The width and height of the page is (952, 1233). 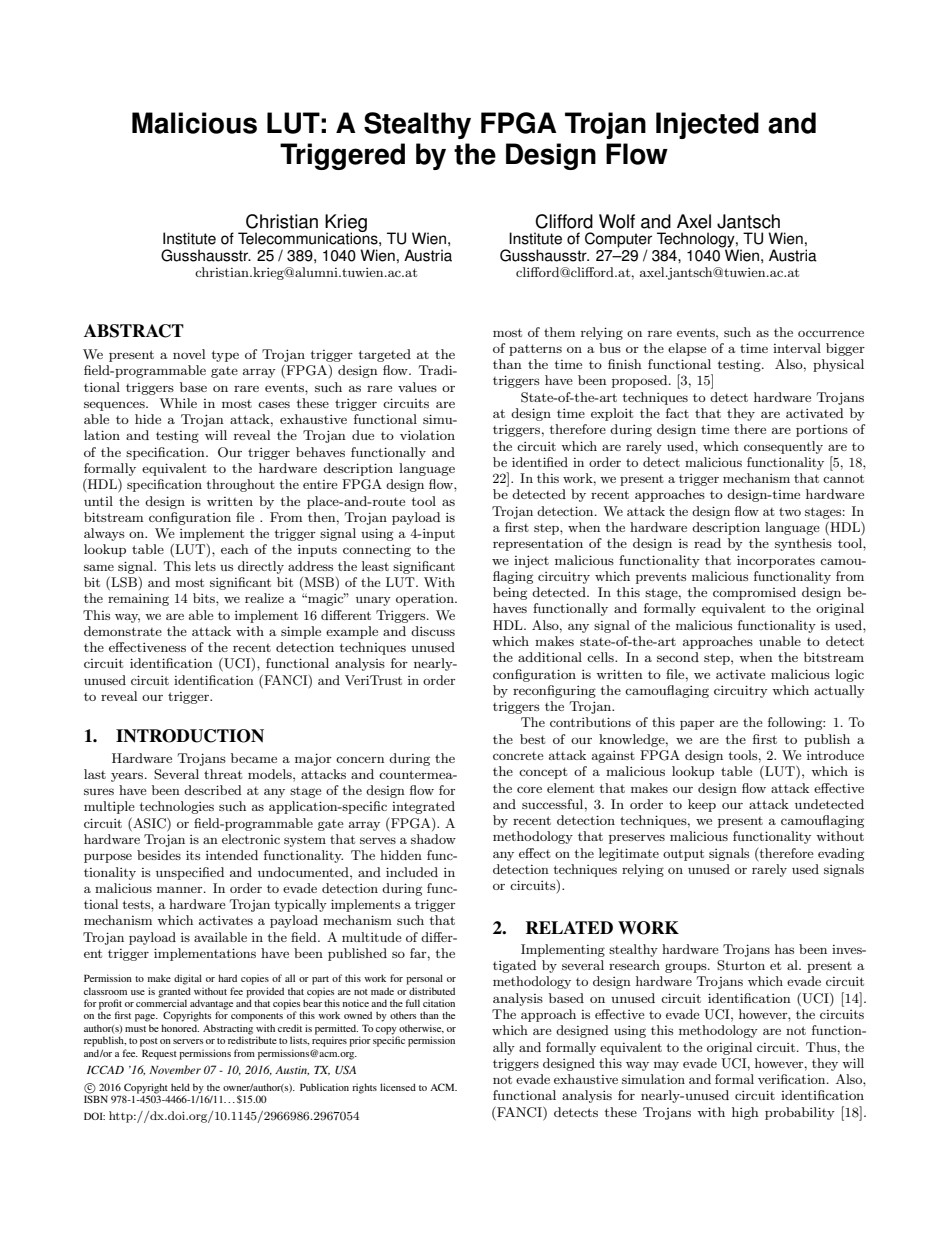 What do you see at coordinates (618, 240) in the page?
I see `Computer` at bounding box center [618, 240].
